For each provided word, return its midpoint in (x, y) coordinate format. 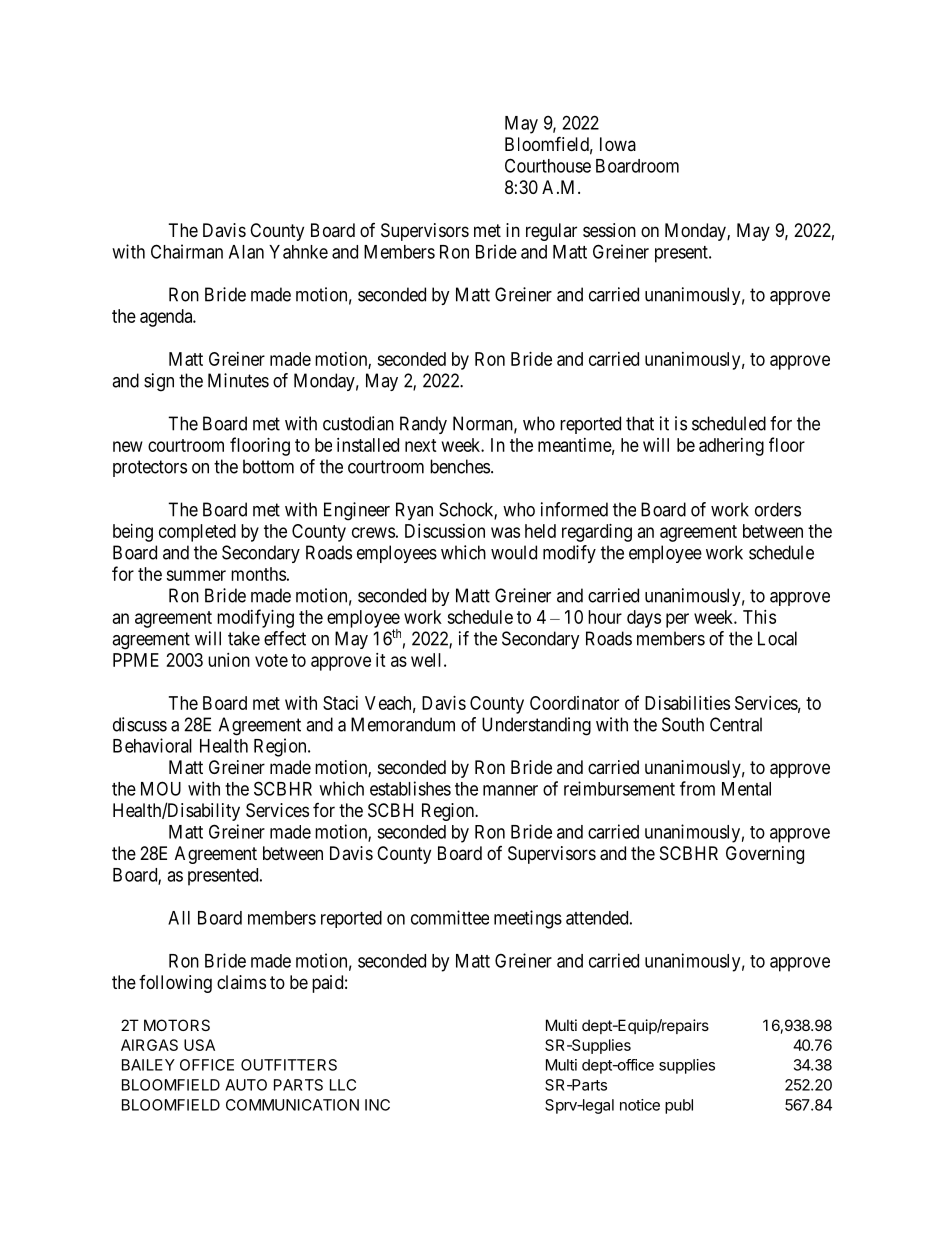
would (514, 552)
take (244, 638)
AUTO (246, 1085)
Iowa (618, 144)
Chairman (187, 251)
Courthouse (548, 165)
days (644, 619)
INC (377, 1105)
